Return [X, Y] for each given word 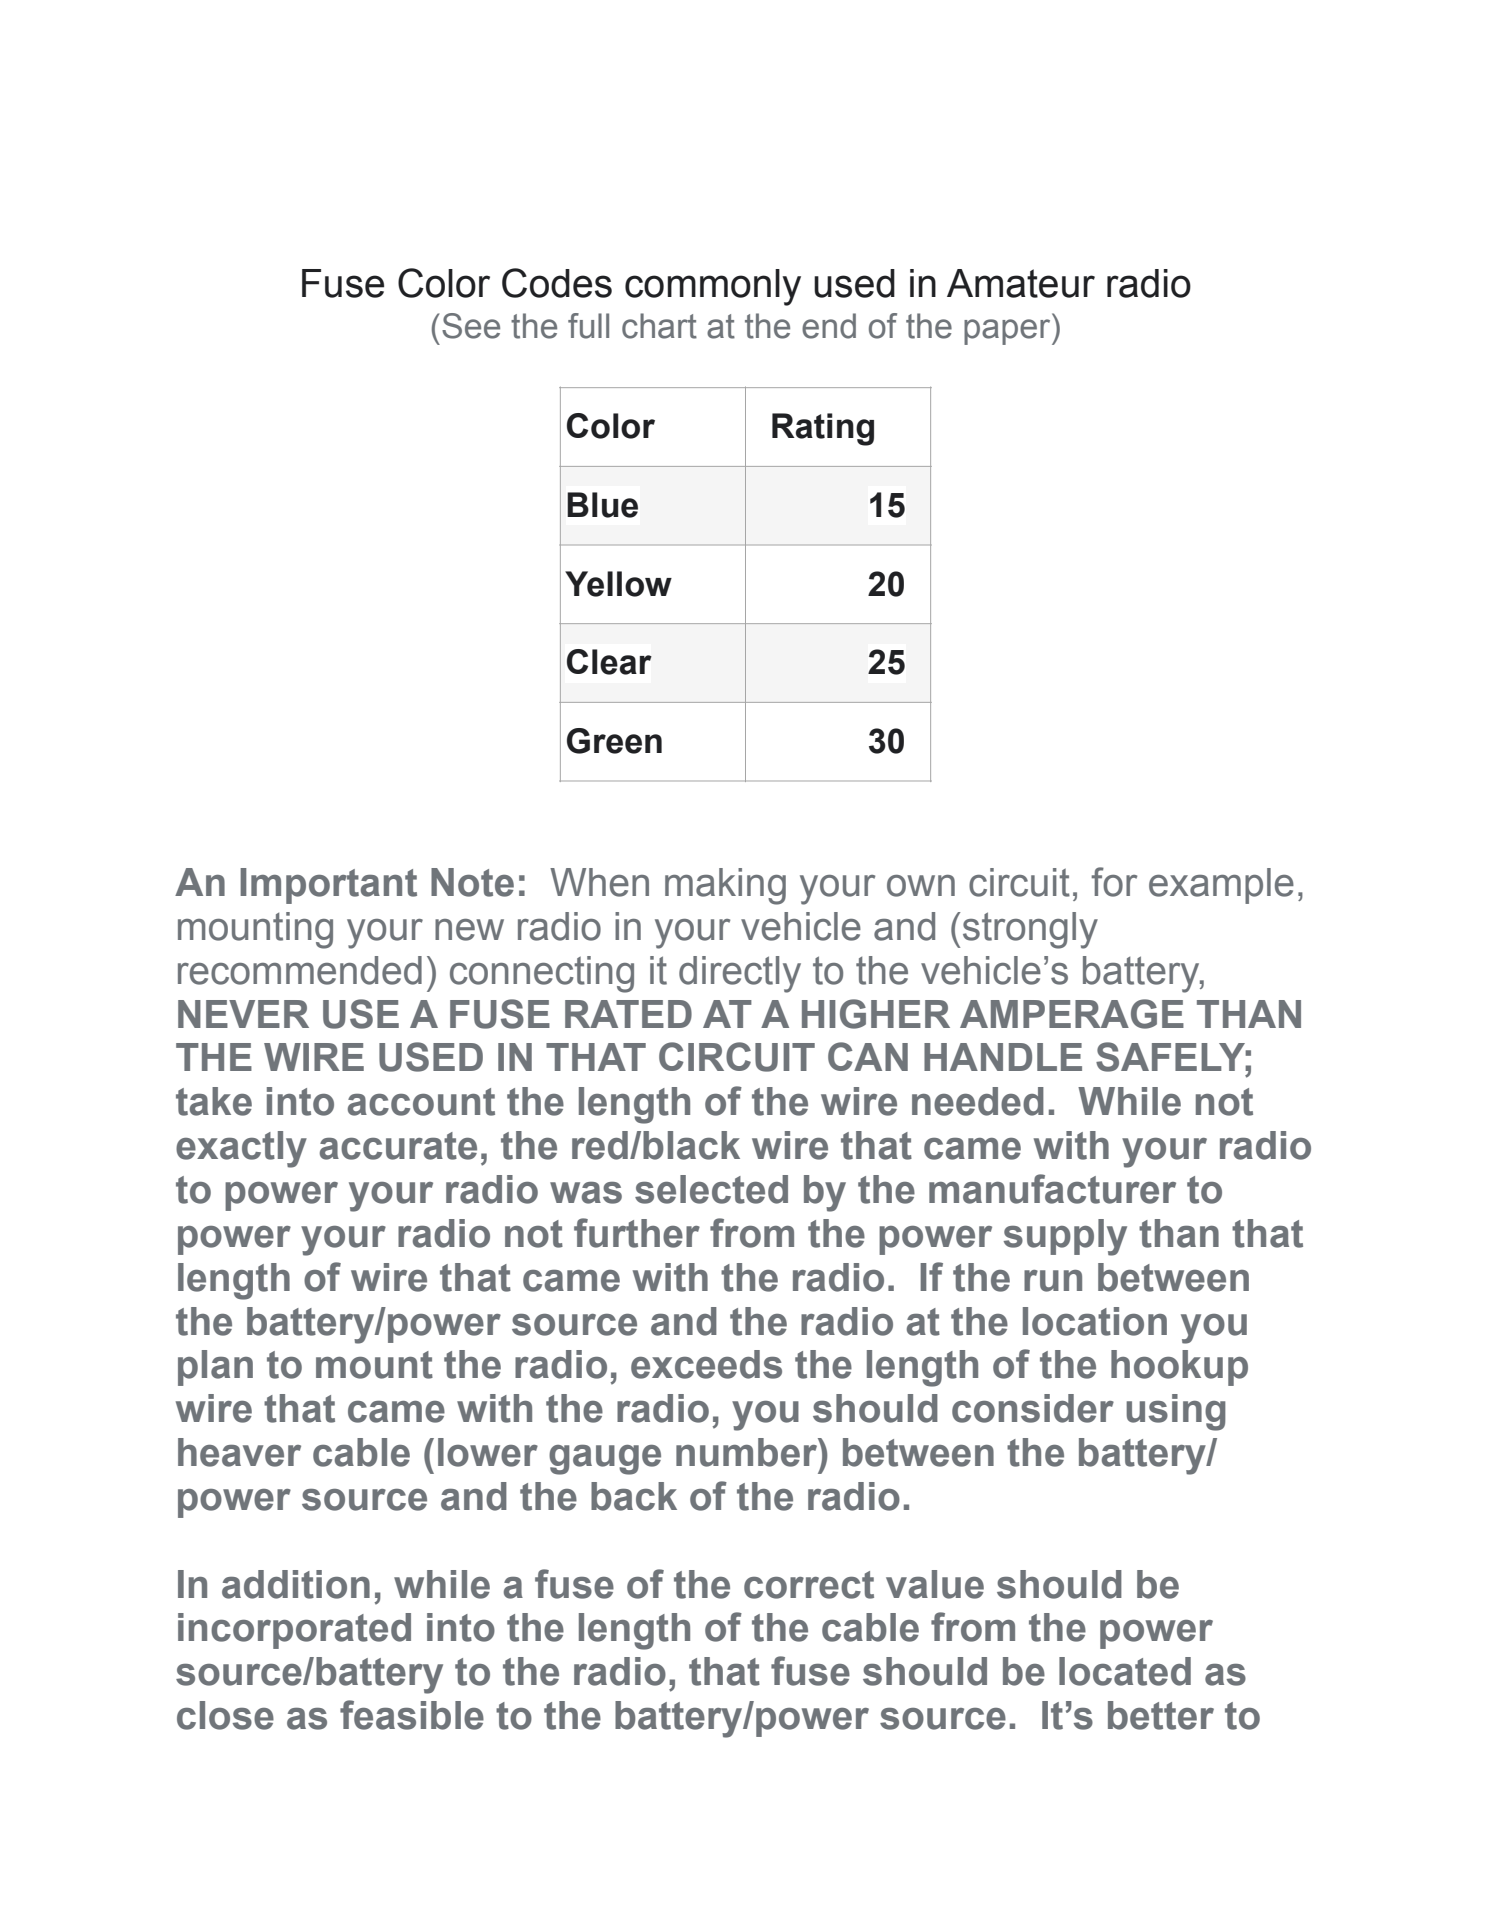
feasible [412, 1715]
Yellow [618, 584]
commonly [713, 287]
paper [1008, 332]
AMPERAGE [1072, 1014]
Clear [609, 662]
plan [215, 1368]
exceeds [706, 1364]
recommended [300, 970]
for [1114, 882]
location [1095, 1321]
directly [740, 974]
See [471, 326]
